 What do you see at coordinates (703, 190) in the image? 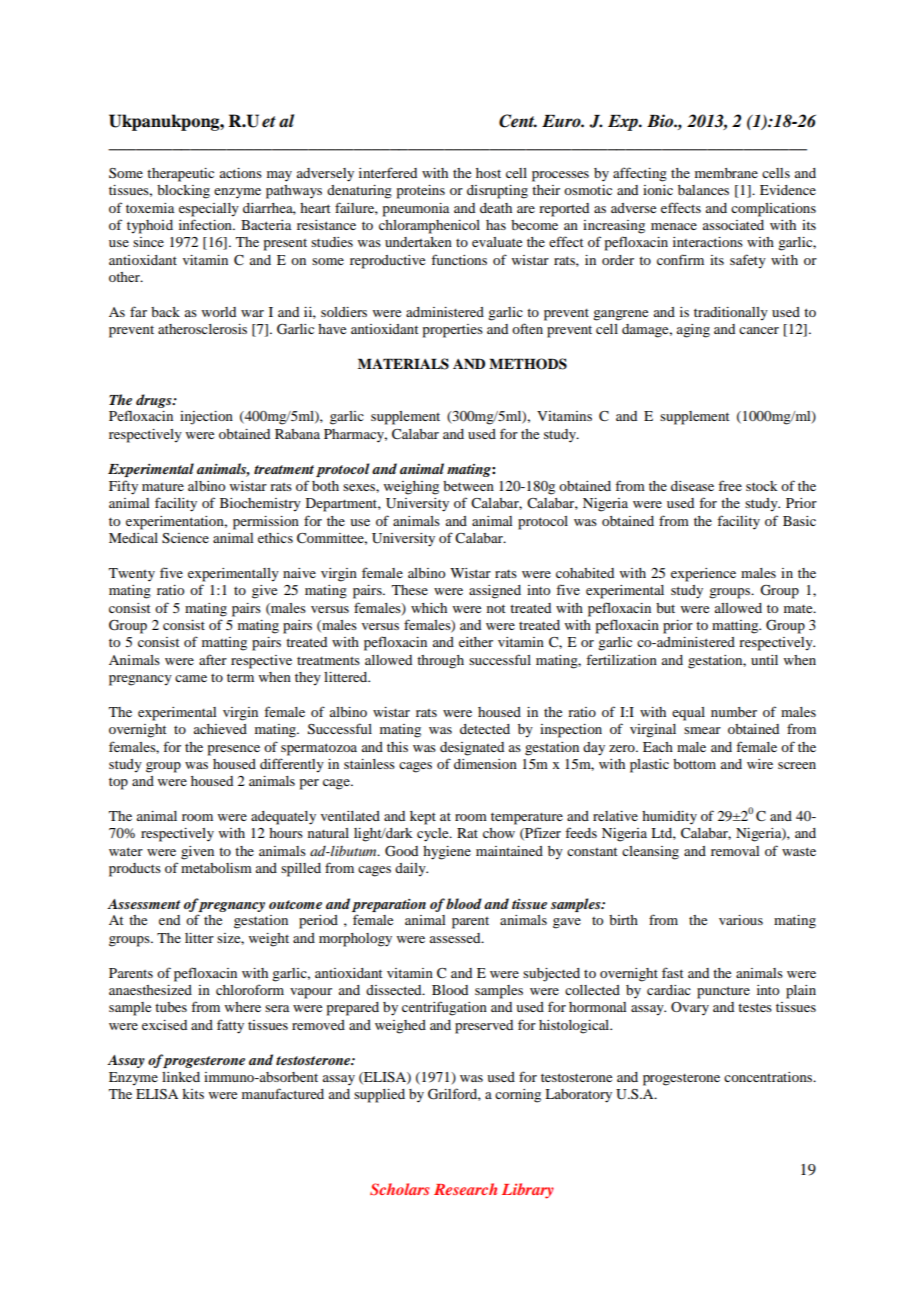
I see `balances` at bounding box center [703, 190].
